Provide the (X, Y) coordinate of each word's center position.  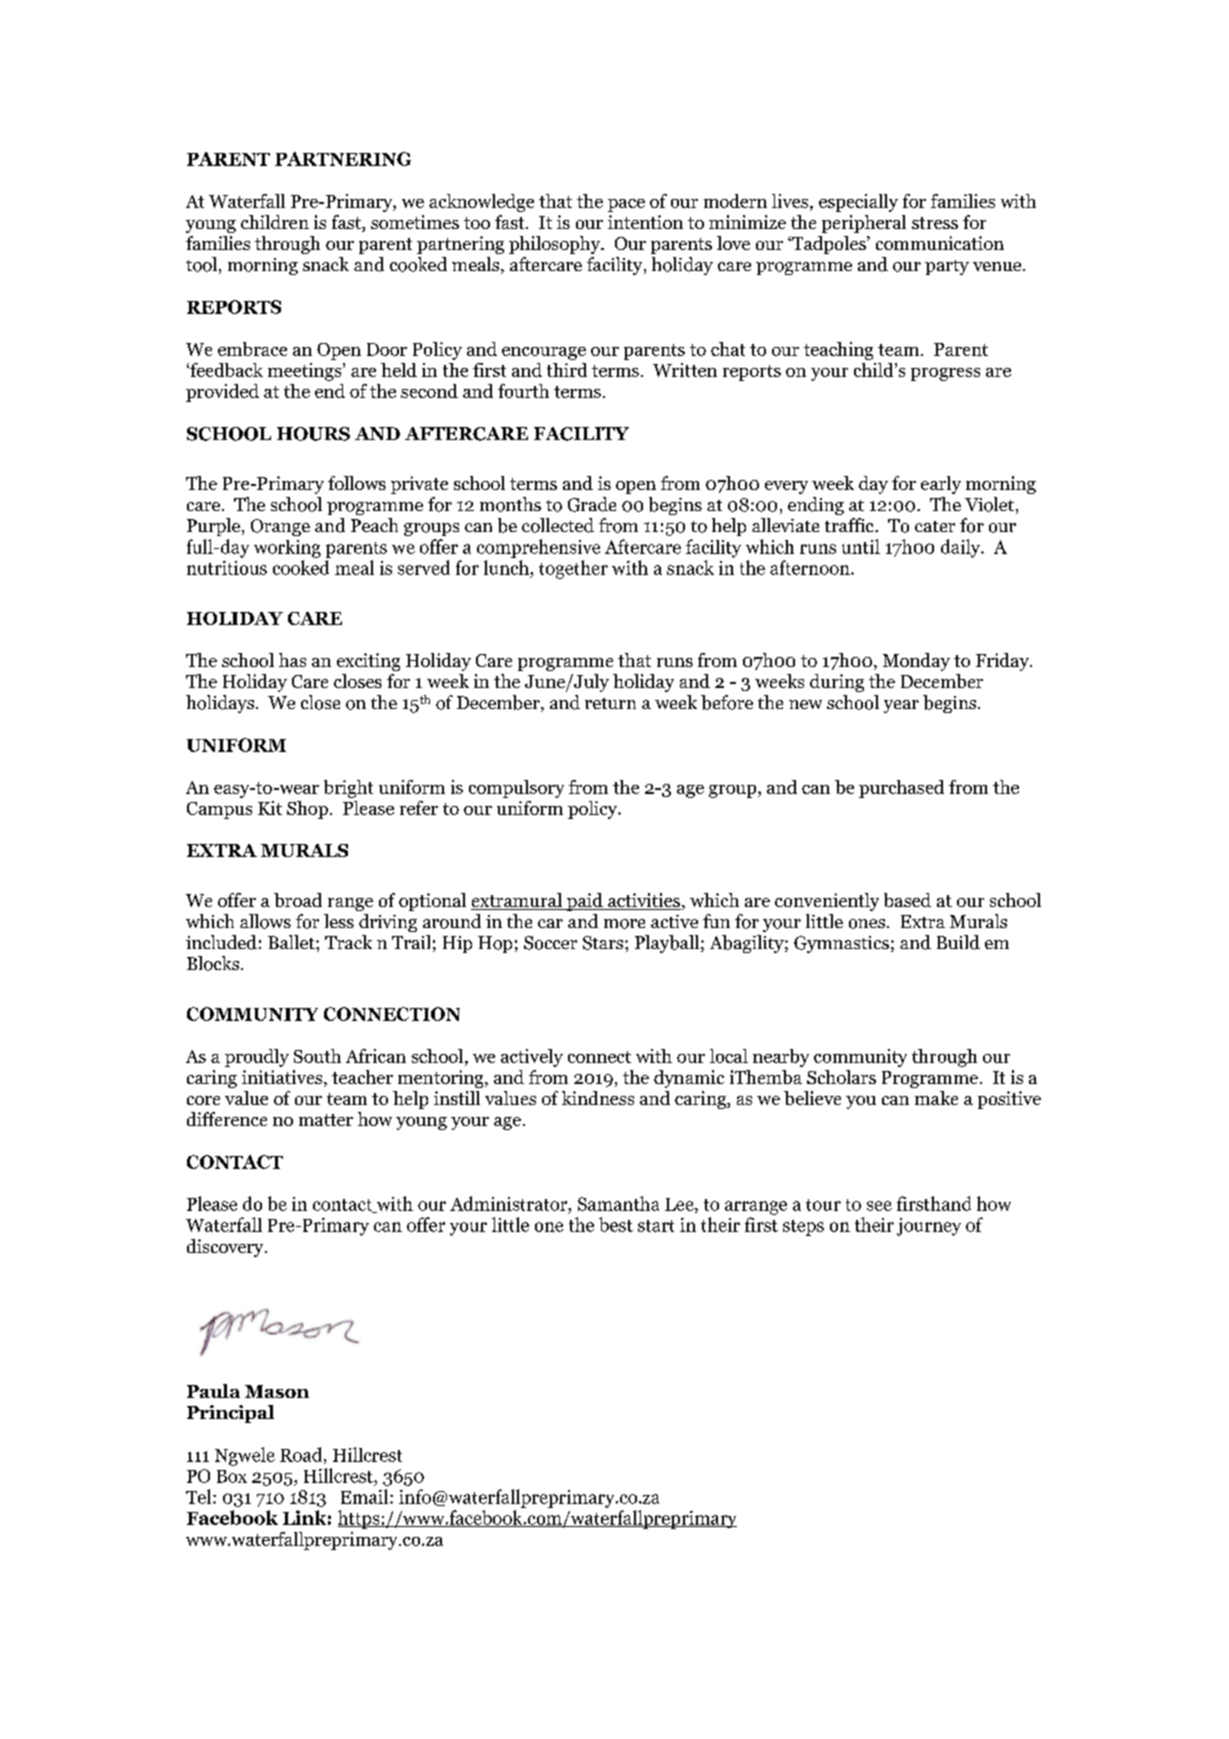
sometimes (415, 222)
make (936, 1098)
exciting (368, 662)
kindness (598, 1098)
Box (232, 1476)
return (610, 703)
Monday (916, 662)
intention (645, 222)
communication (940, 243)
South (317, 1056)
